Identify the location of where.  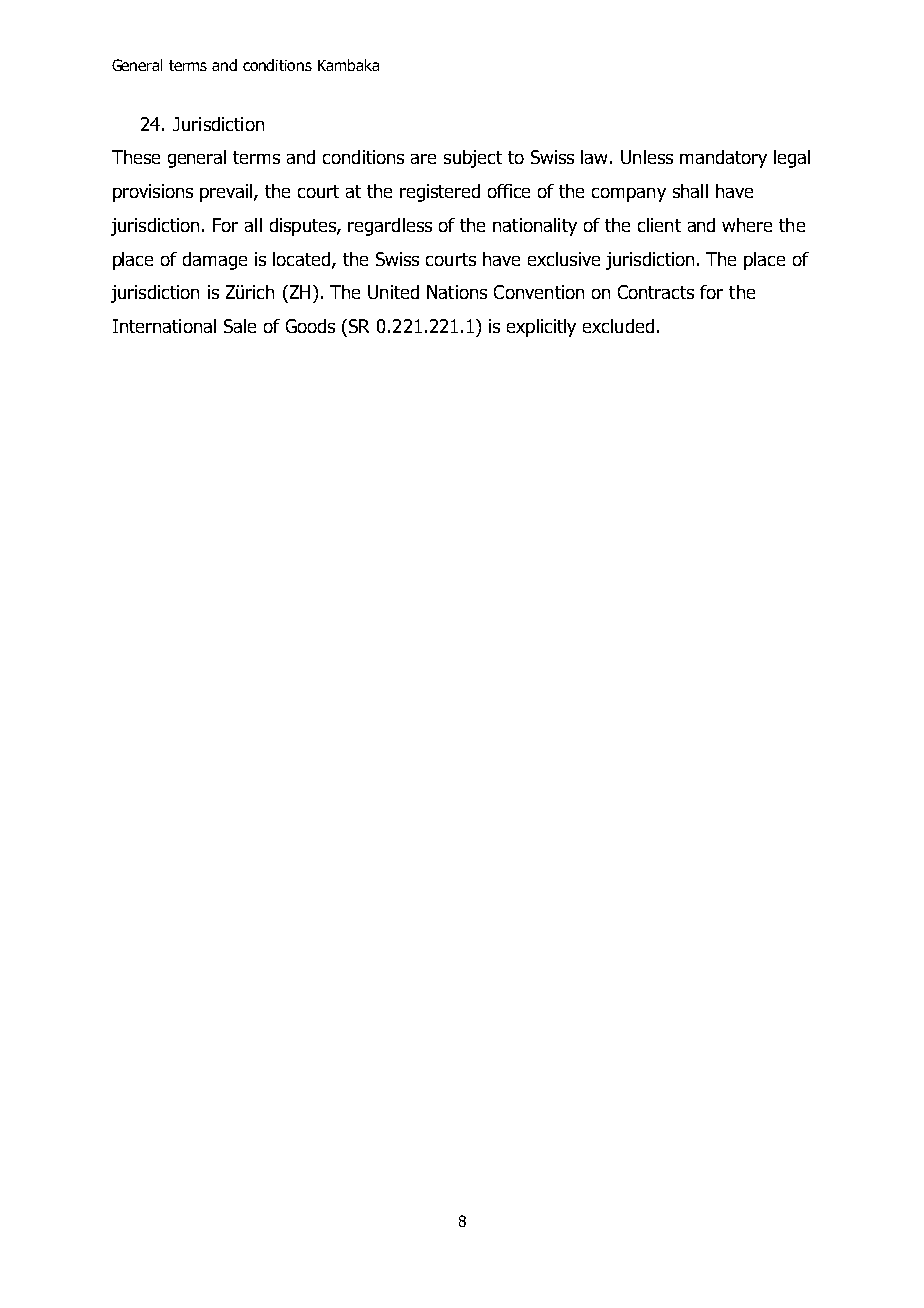
(747, 225).
